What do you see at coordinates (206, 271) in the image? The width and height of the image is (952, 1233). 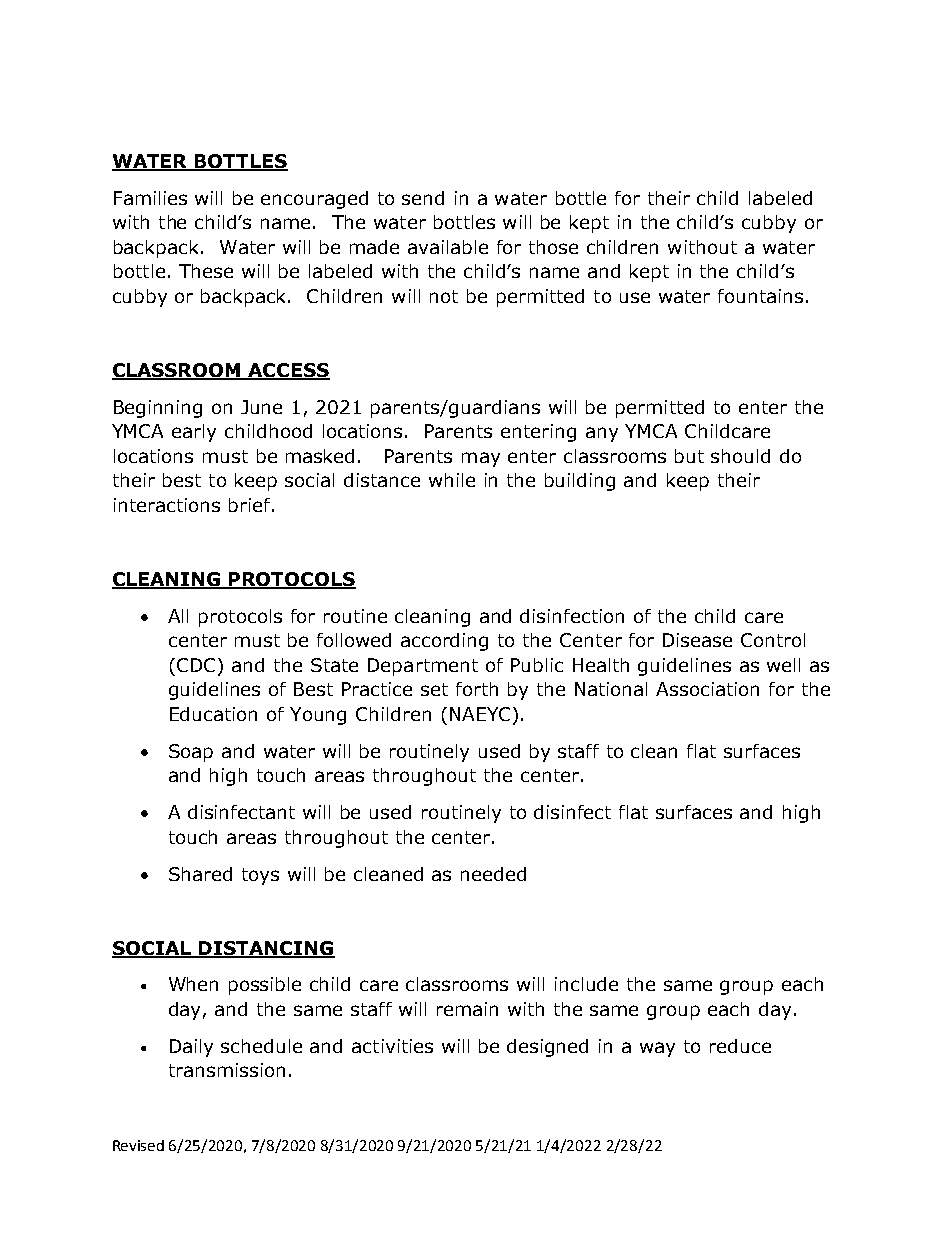 I see `These` at bounding box center [206, 271].
